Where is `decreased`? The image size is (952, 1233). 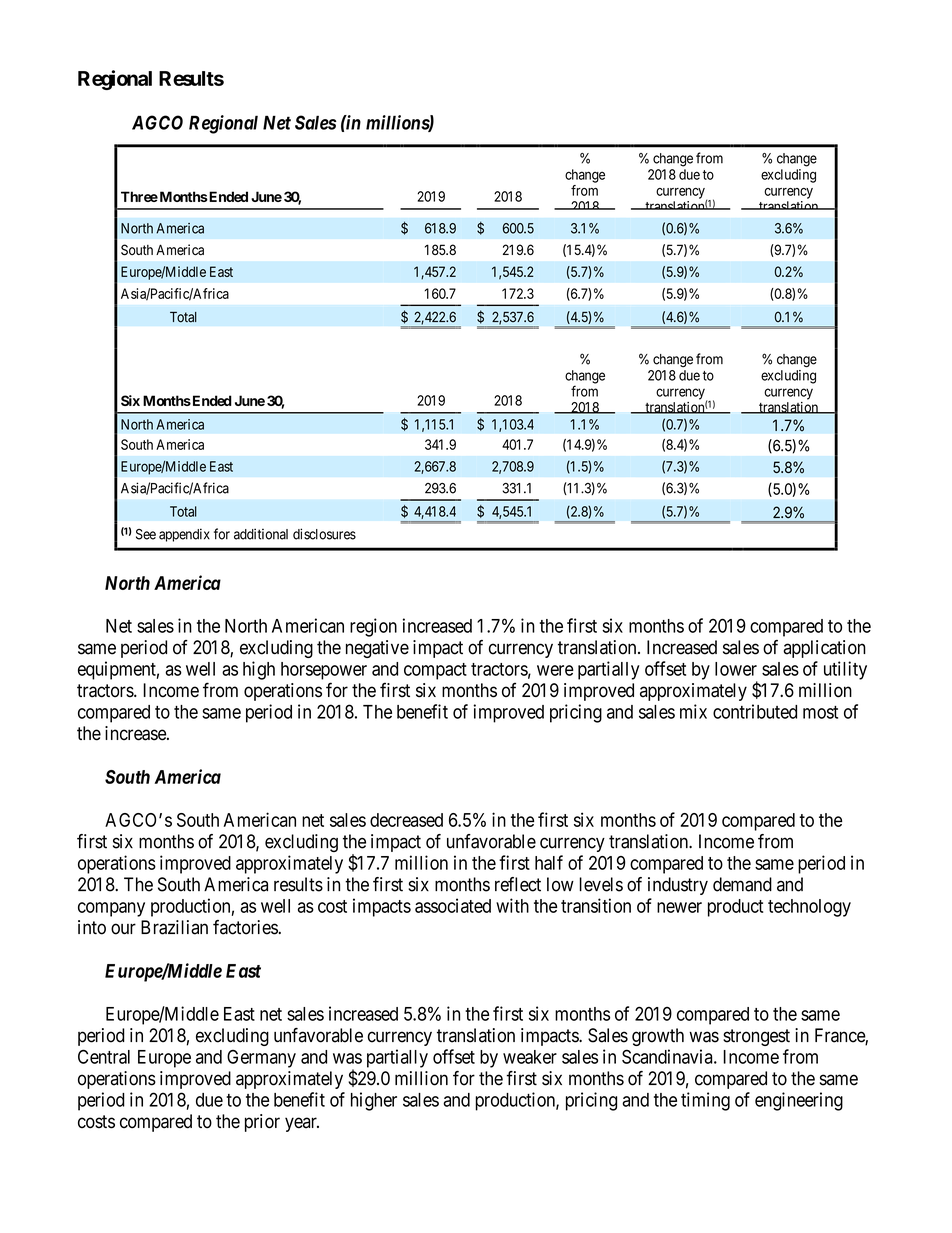
decreased is located at coordinates (406, 820).
